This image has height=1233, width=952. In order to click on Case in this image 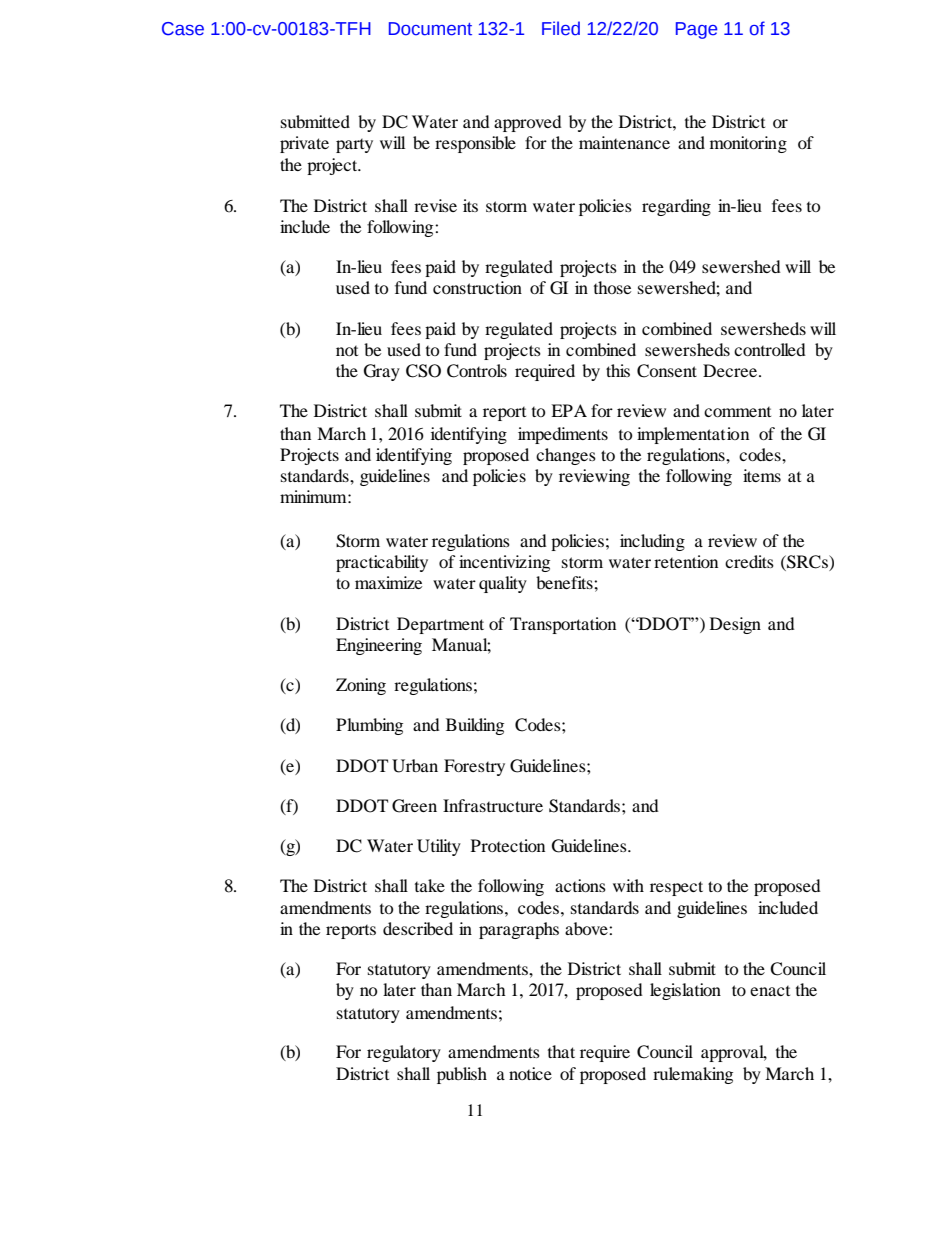, I will do `click(183, 29)`.
